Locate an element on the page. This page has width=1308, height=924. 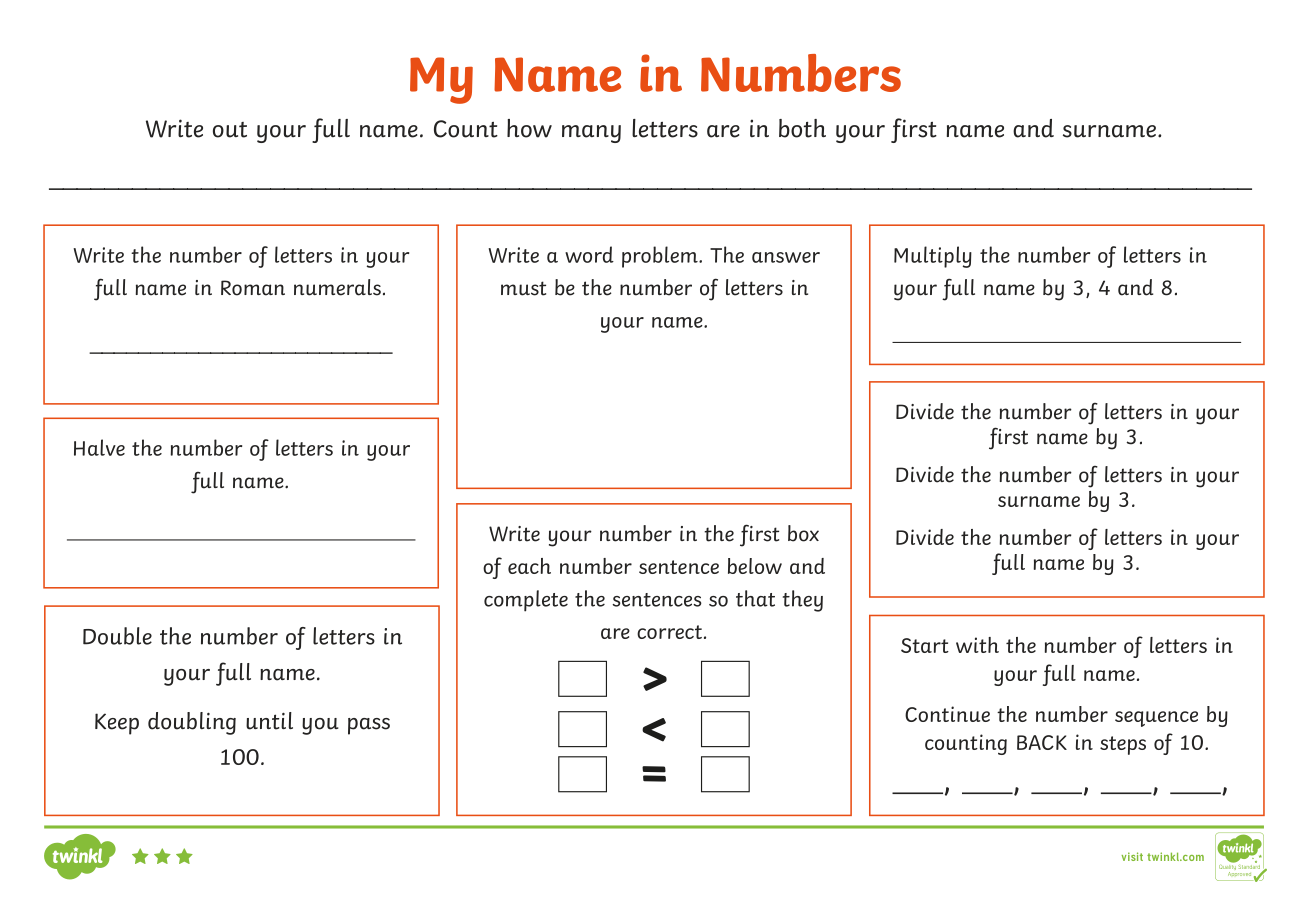
both is located at coordinates (802, 128).
